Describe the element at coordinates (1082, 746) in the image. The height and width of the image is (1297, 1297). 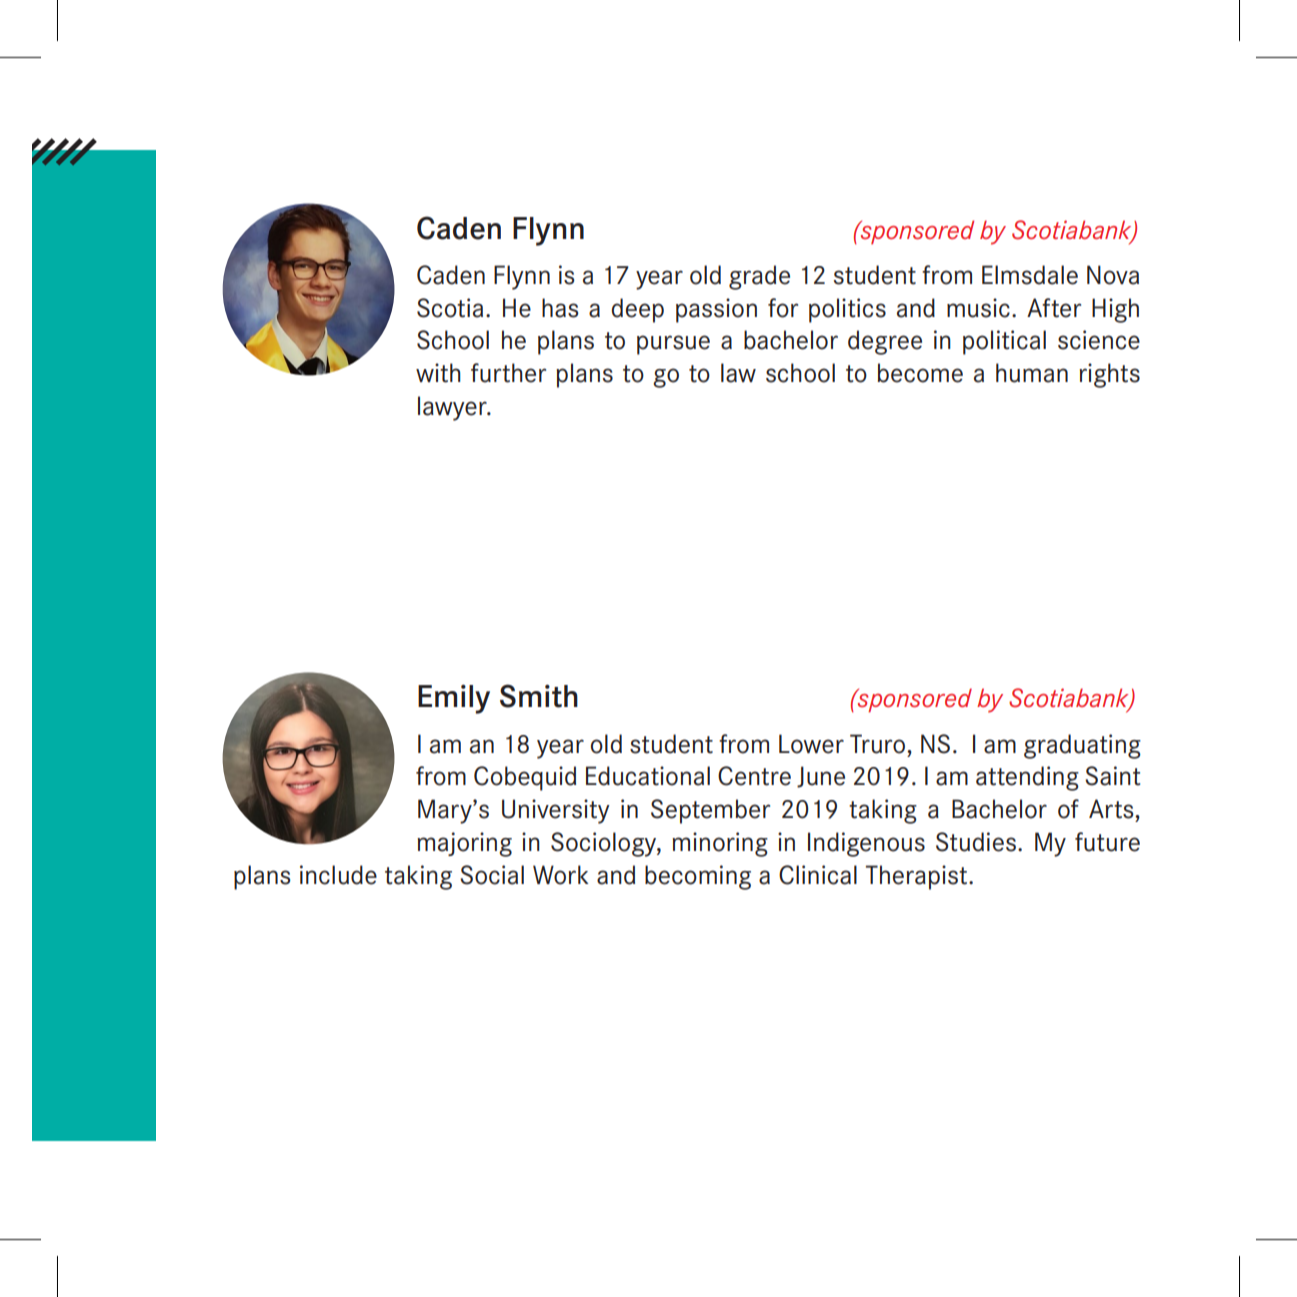
I see `graduating` at that location.
